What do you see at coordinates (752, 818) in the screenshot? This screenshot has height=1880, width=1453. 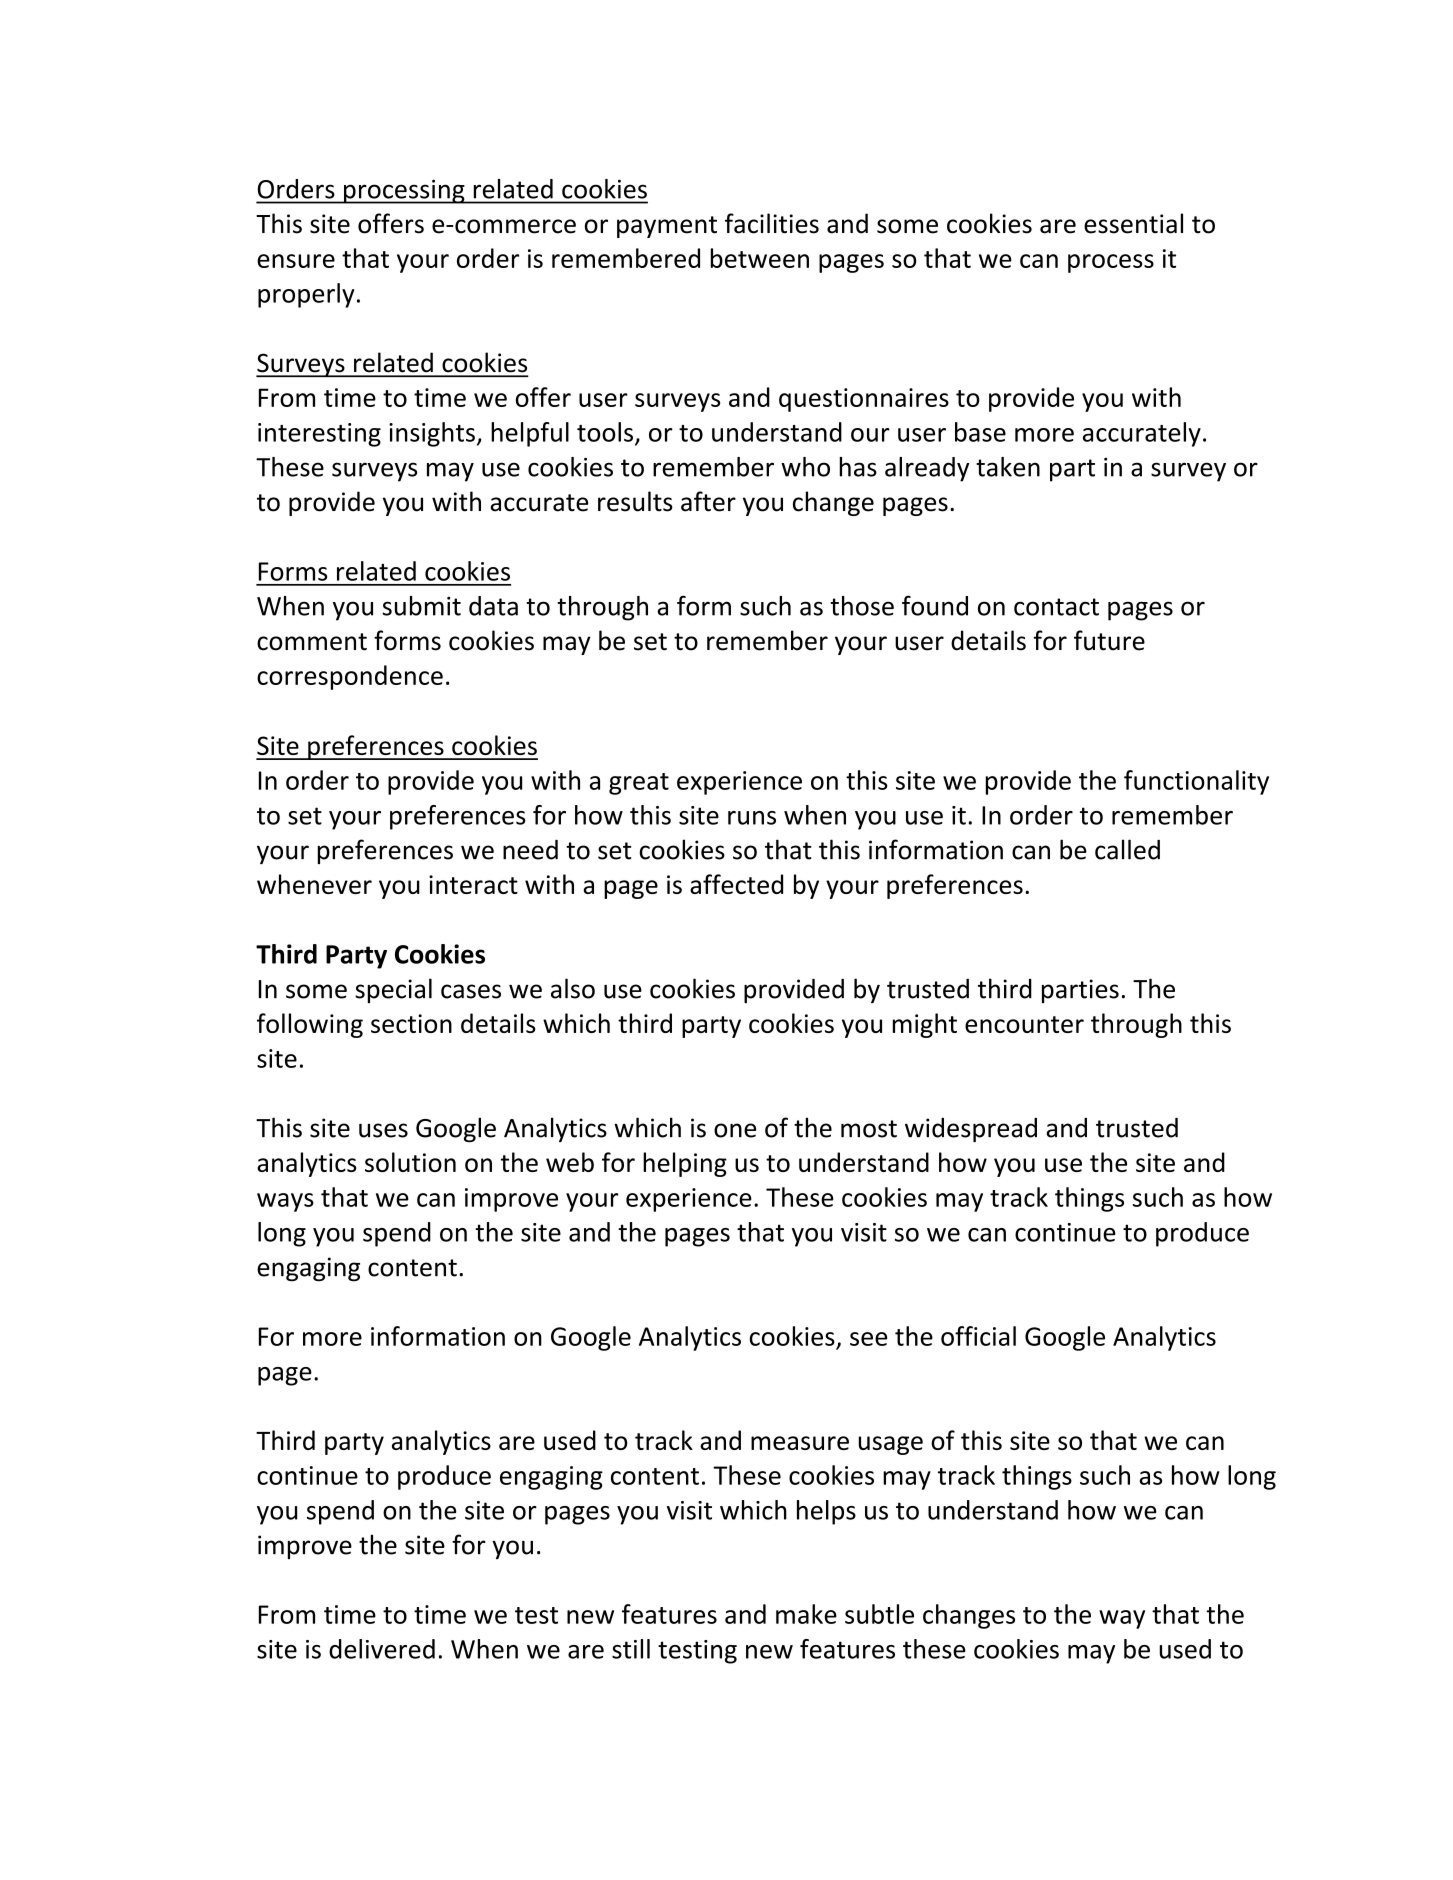 I see `runs` at bounding box center [752, 818].
